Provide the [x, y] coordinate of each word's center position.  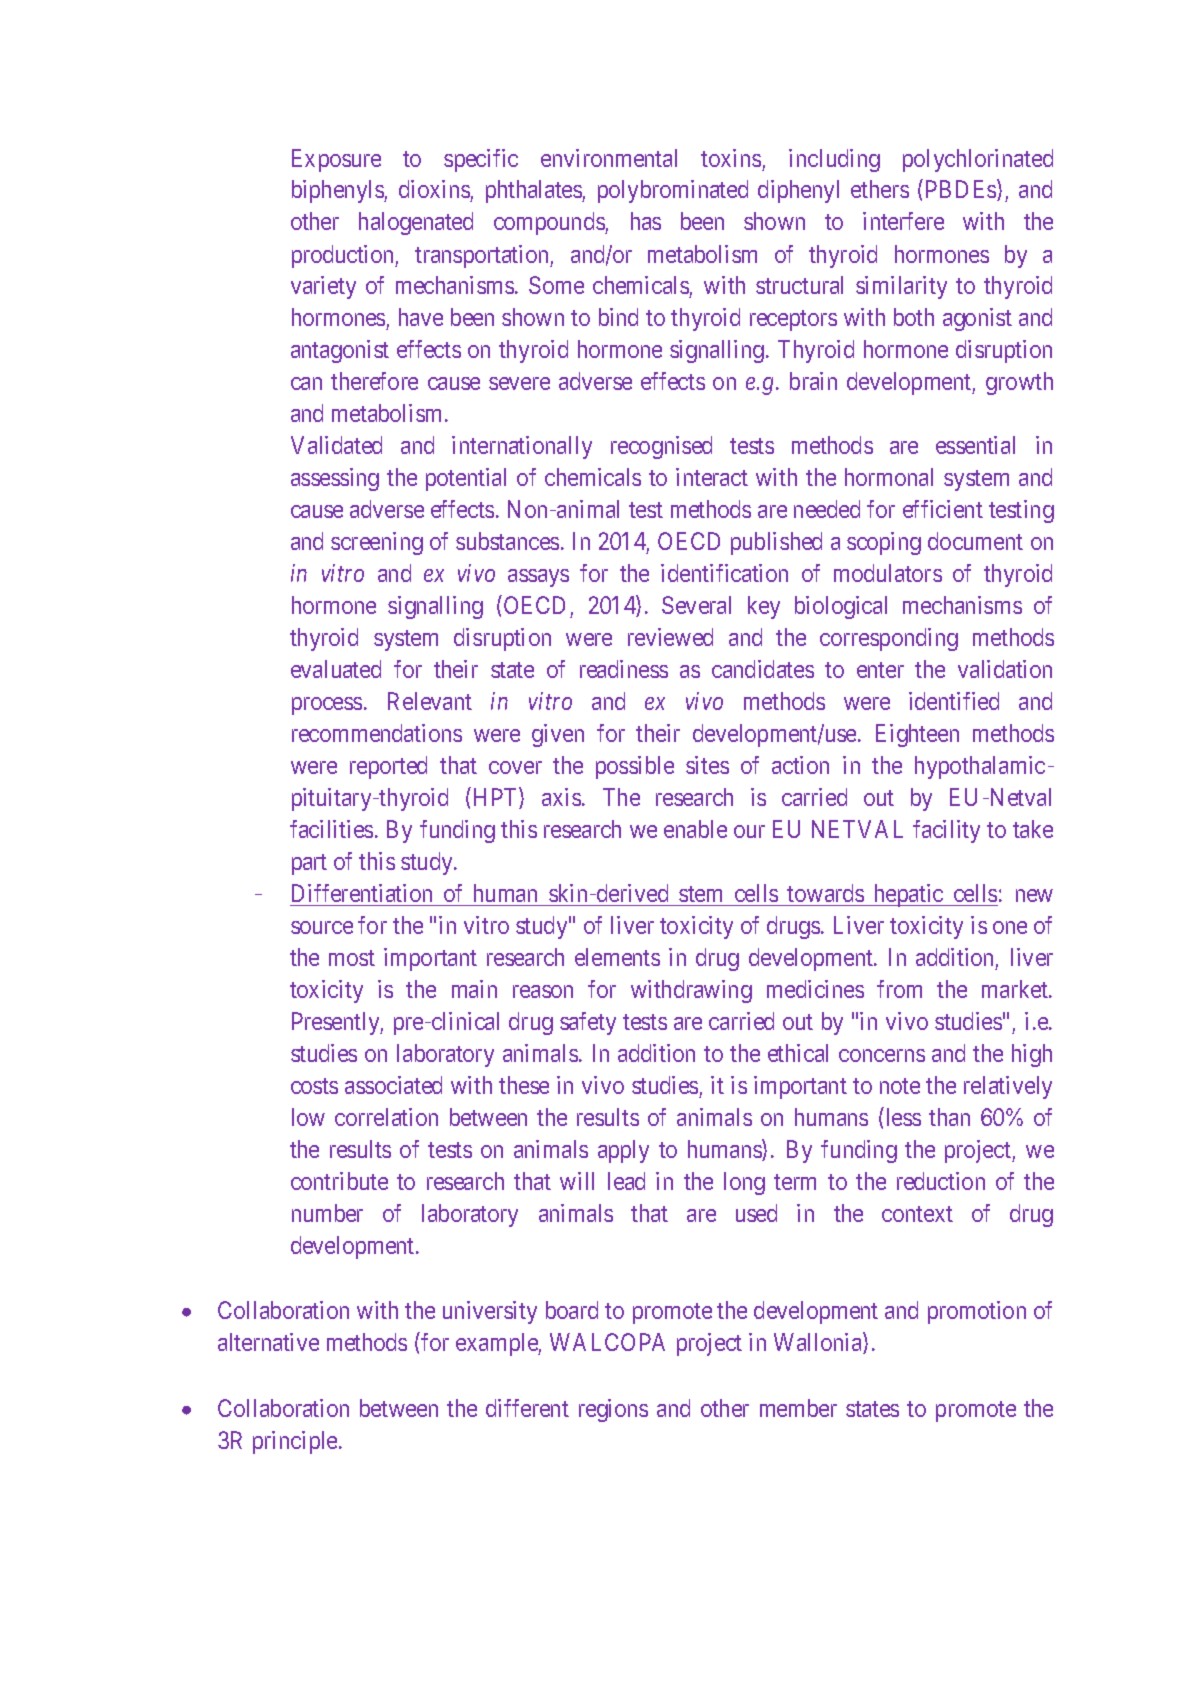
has [646, 221]
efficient [943, 509]
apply [623, 1151]
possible [635, 767]
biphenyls [338, 191]
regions [613, 1410]
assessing [335, 479]
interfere [903, 221]
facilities [331, 829]
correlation [386, 1117]
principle [296, 1442]
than [949, 1117]
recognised [661, 447]
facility [946, 831]
